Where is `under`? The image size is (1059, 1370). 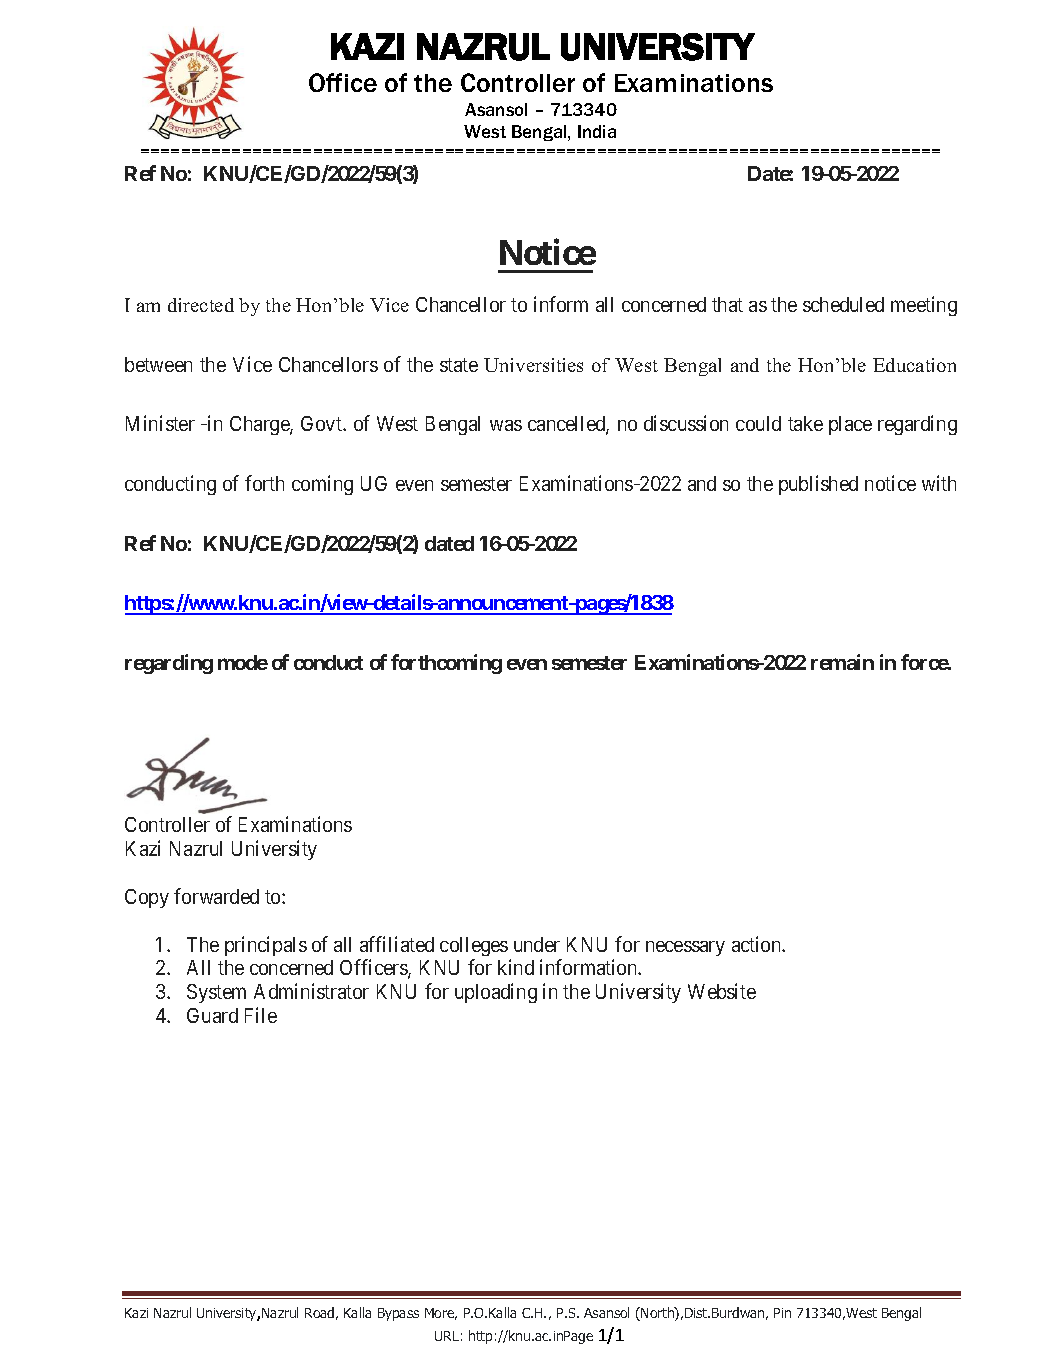 under is located at coordinates (537, 944).
